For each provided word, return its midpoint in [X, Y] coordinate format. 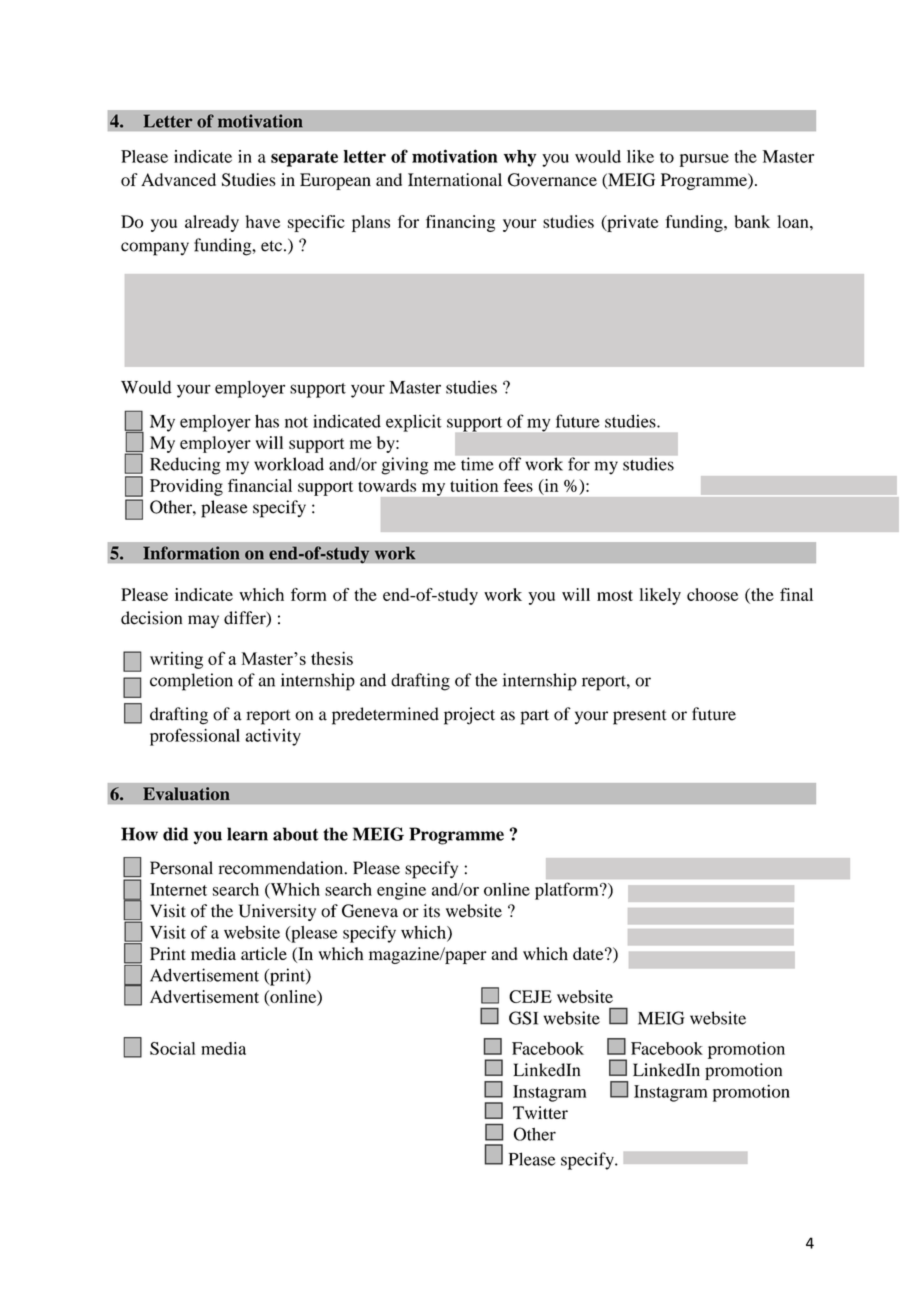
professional [195, 737]
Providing [186, 487]
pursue [704, 160]
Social [172, 1048]
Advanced [178, 179]
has [267, 421]
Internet [178, 889]
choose [712, 594]
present [640, 717]
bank [752, 221]
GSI [523, 1018]
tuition [474, 485]
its [431, 911]
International [455, 179]
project [469, 716]
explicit [414, 423]
